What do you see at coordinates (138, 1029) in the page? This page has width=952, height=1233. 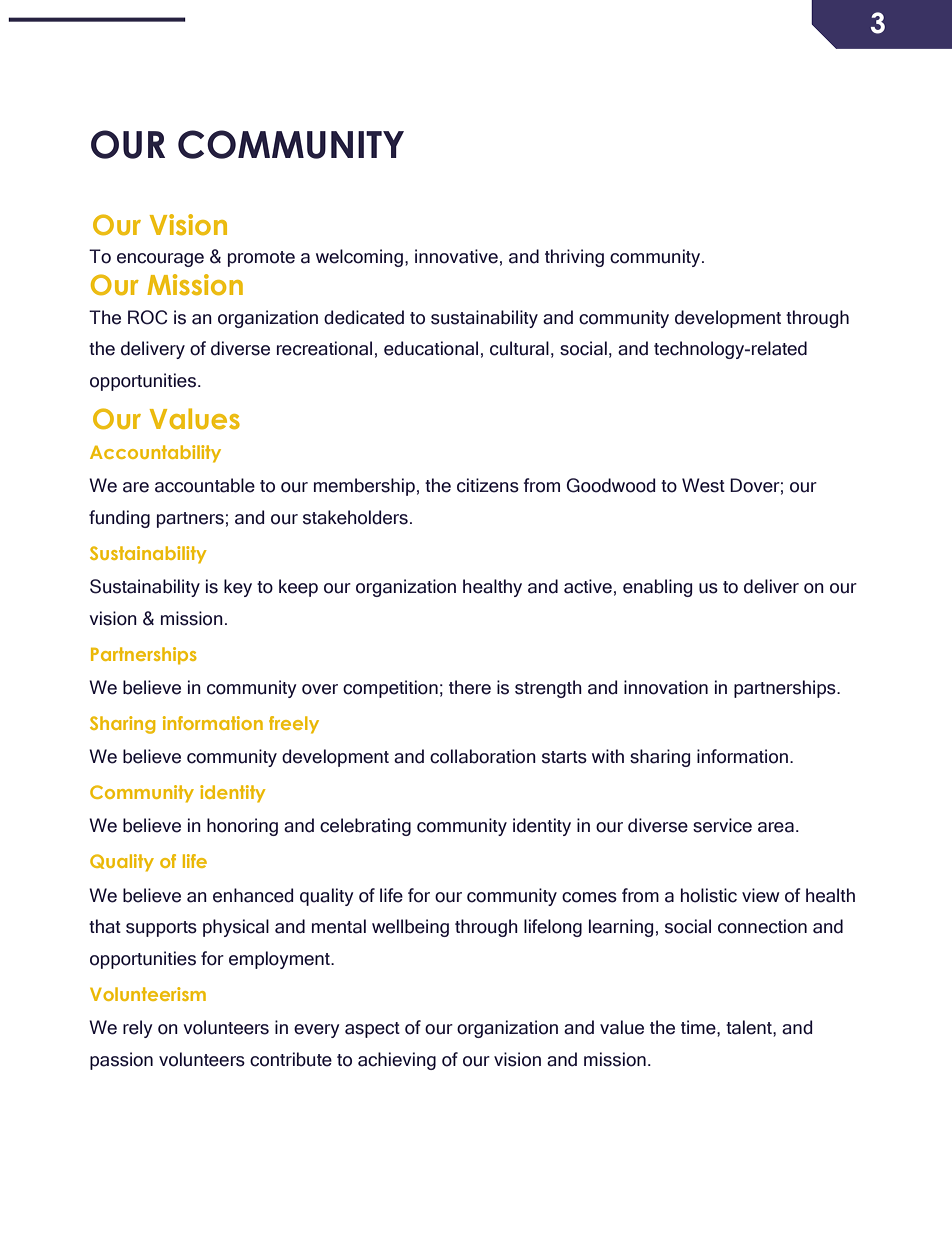 I see `rely` at bounding box center [138, 1029].
